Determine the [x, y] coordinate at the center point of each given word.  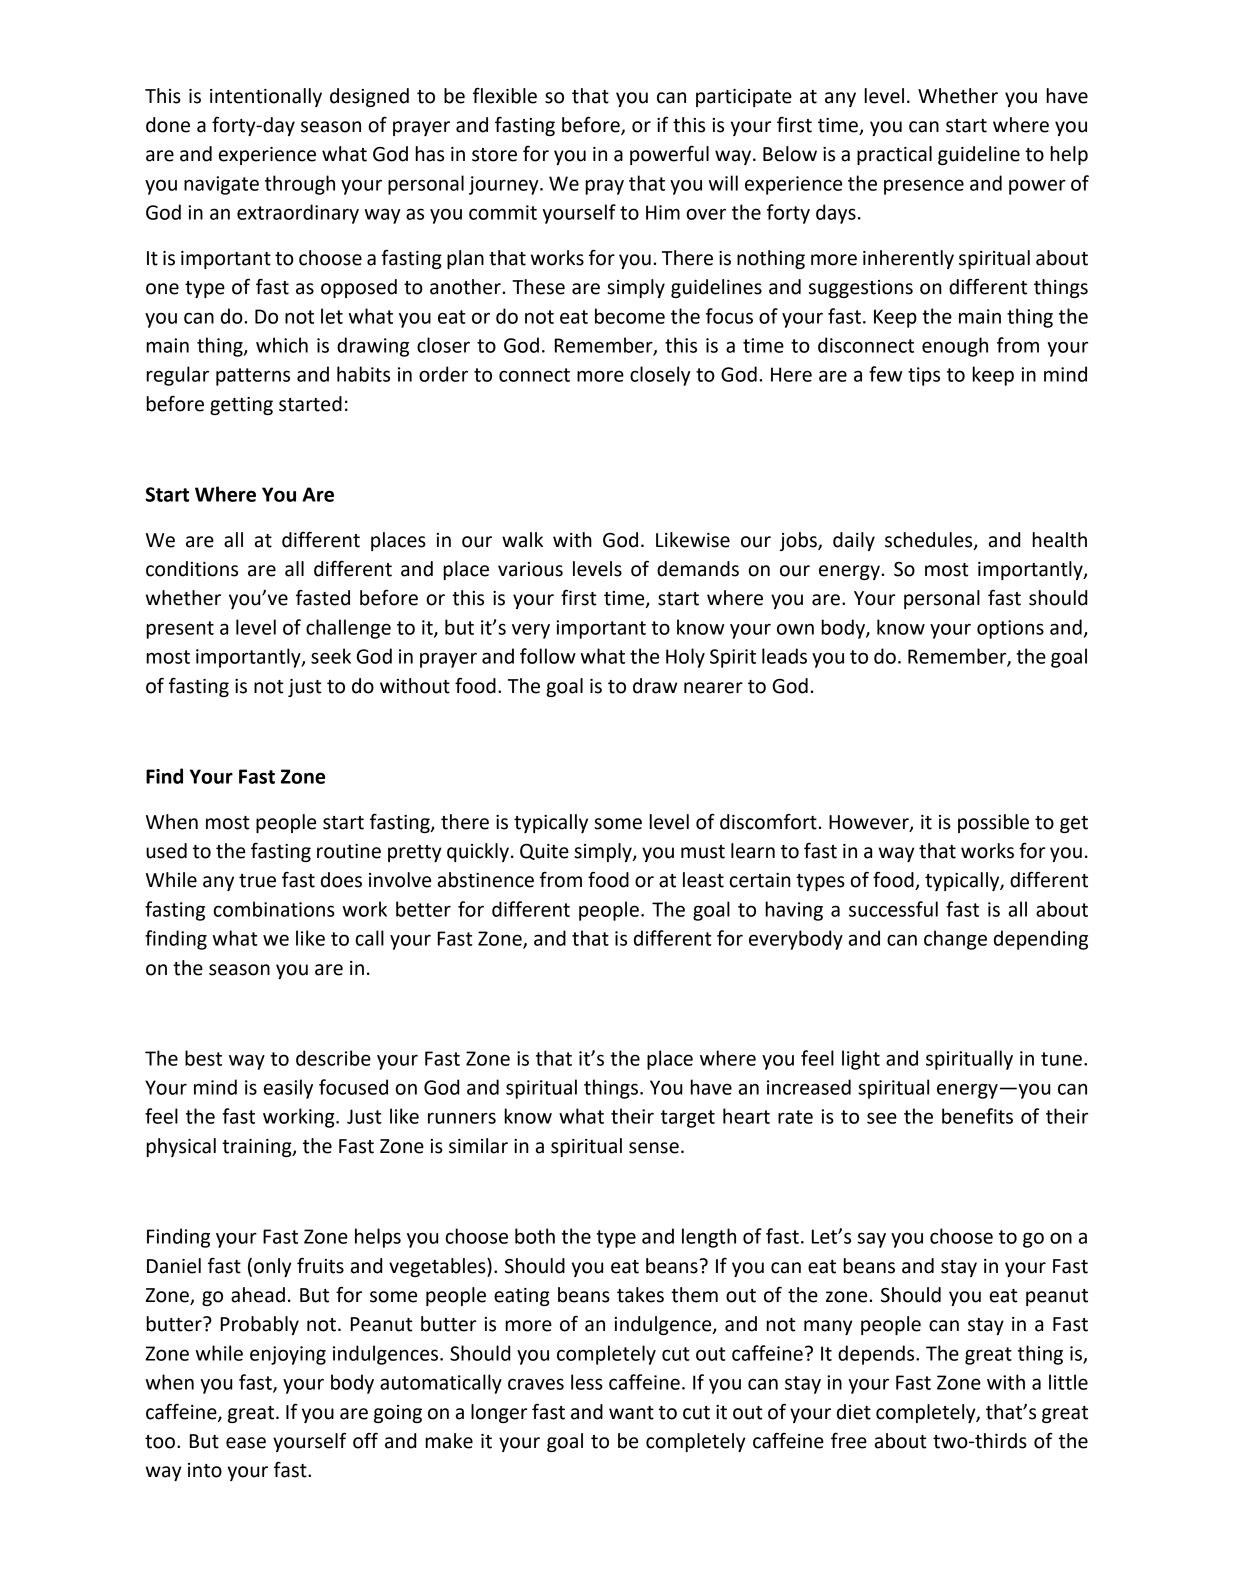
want [631, 1413]
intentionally [266, 97]
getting [241, 406]
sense [654, 1148]
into [205, 1470]
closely [660, 376]
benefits [977, 1116]
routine [349, 851]
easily [288, 1089]
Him [663, 212]
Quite [544, 852]
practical [894, 155]
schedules [930, 540]
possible [993, 823]
